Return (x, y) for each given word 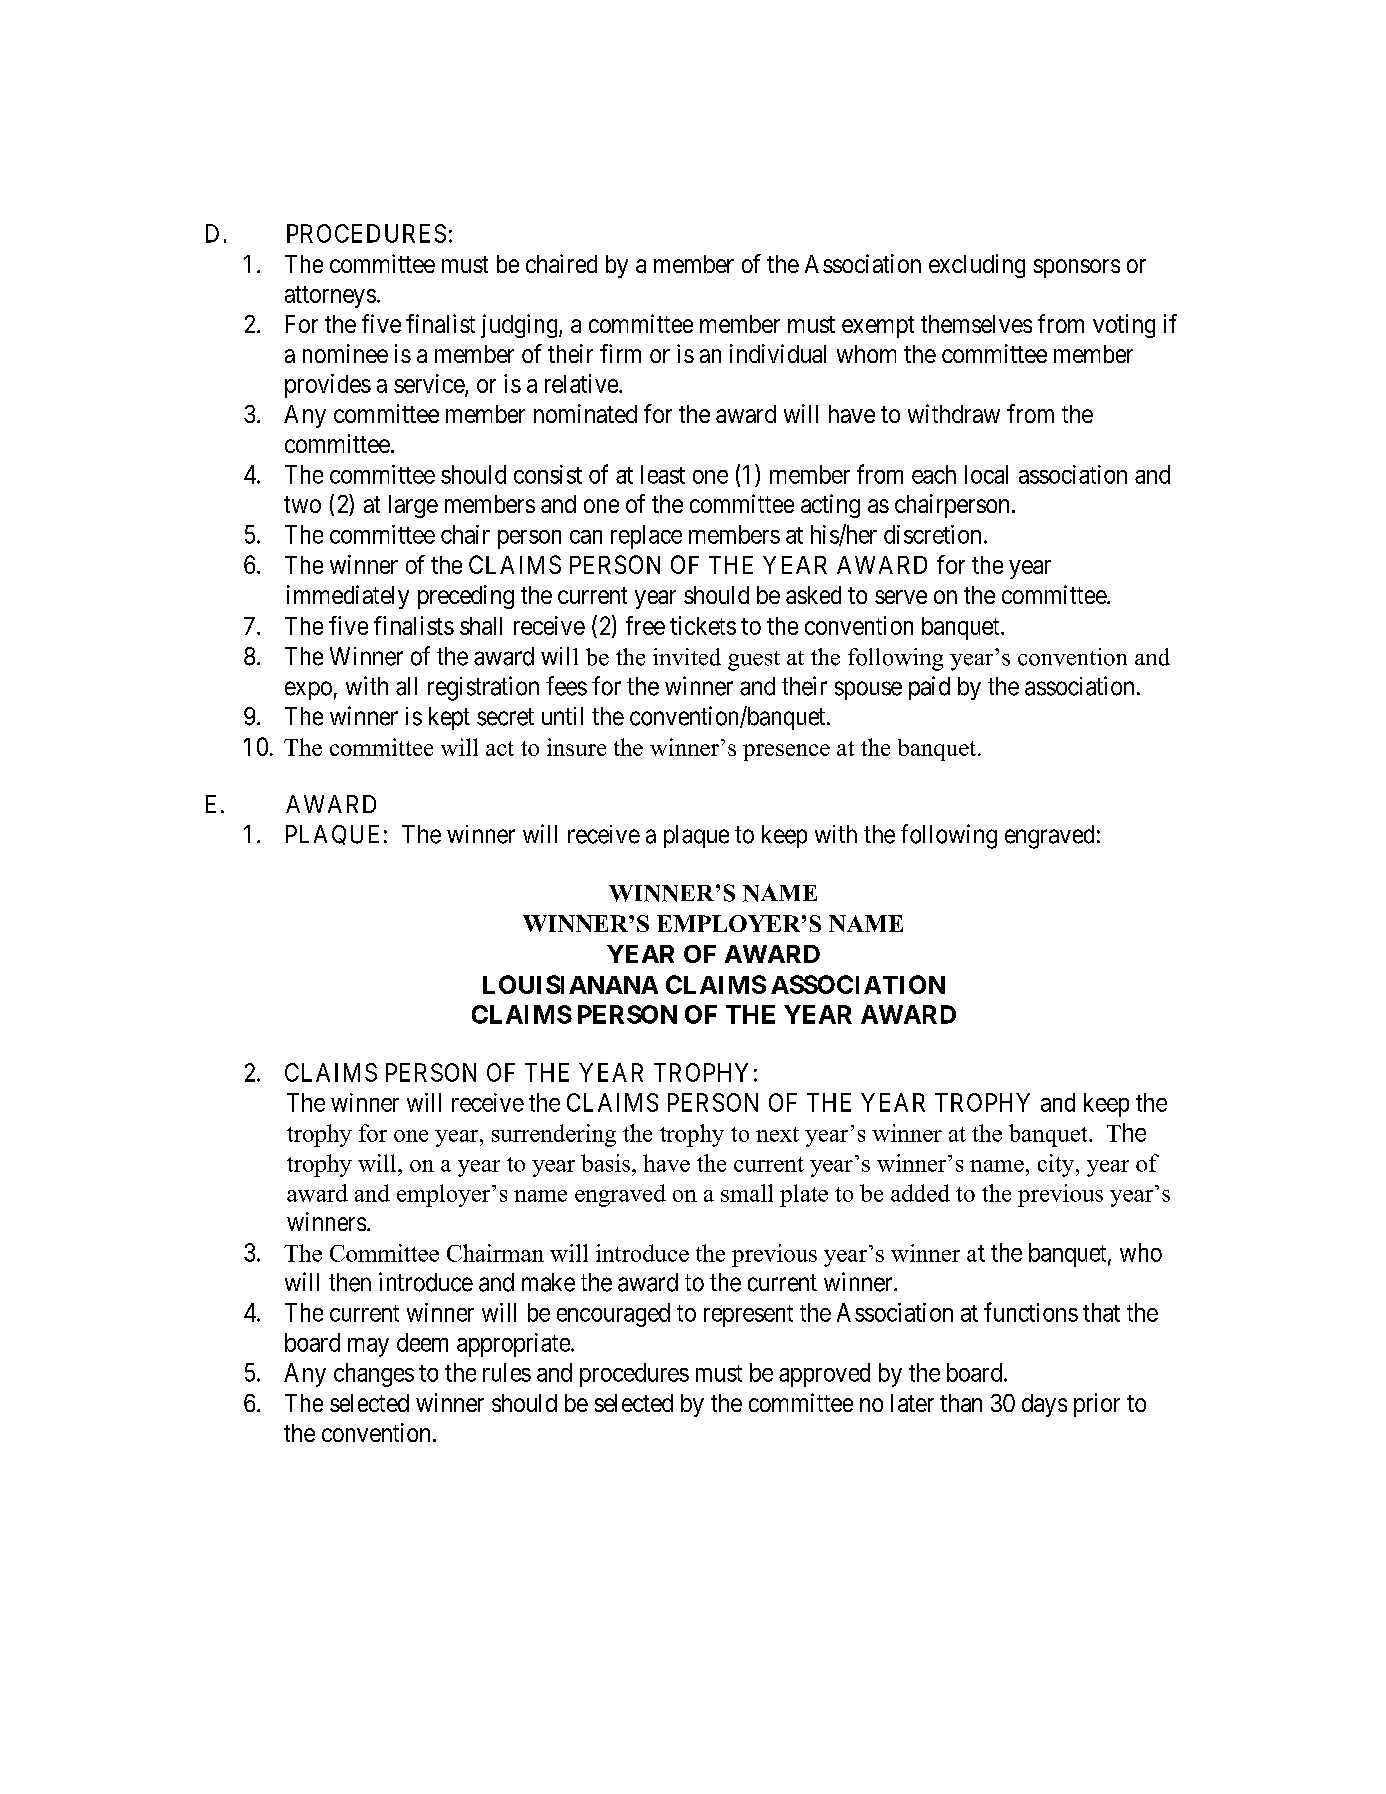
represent (748, 1316)
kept (449, 718)
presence (786, 752)
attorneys (330, 297)
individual (778, 353)
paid (929, 688)
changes (374, 1375)
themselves (976, 324)
